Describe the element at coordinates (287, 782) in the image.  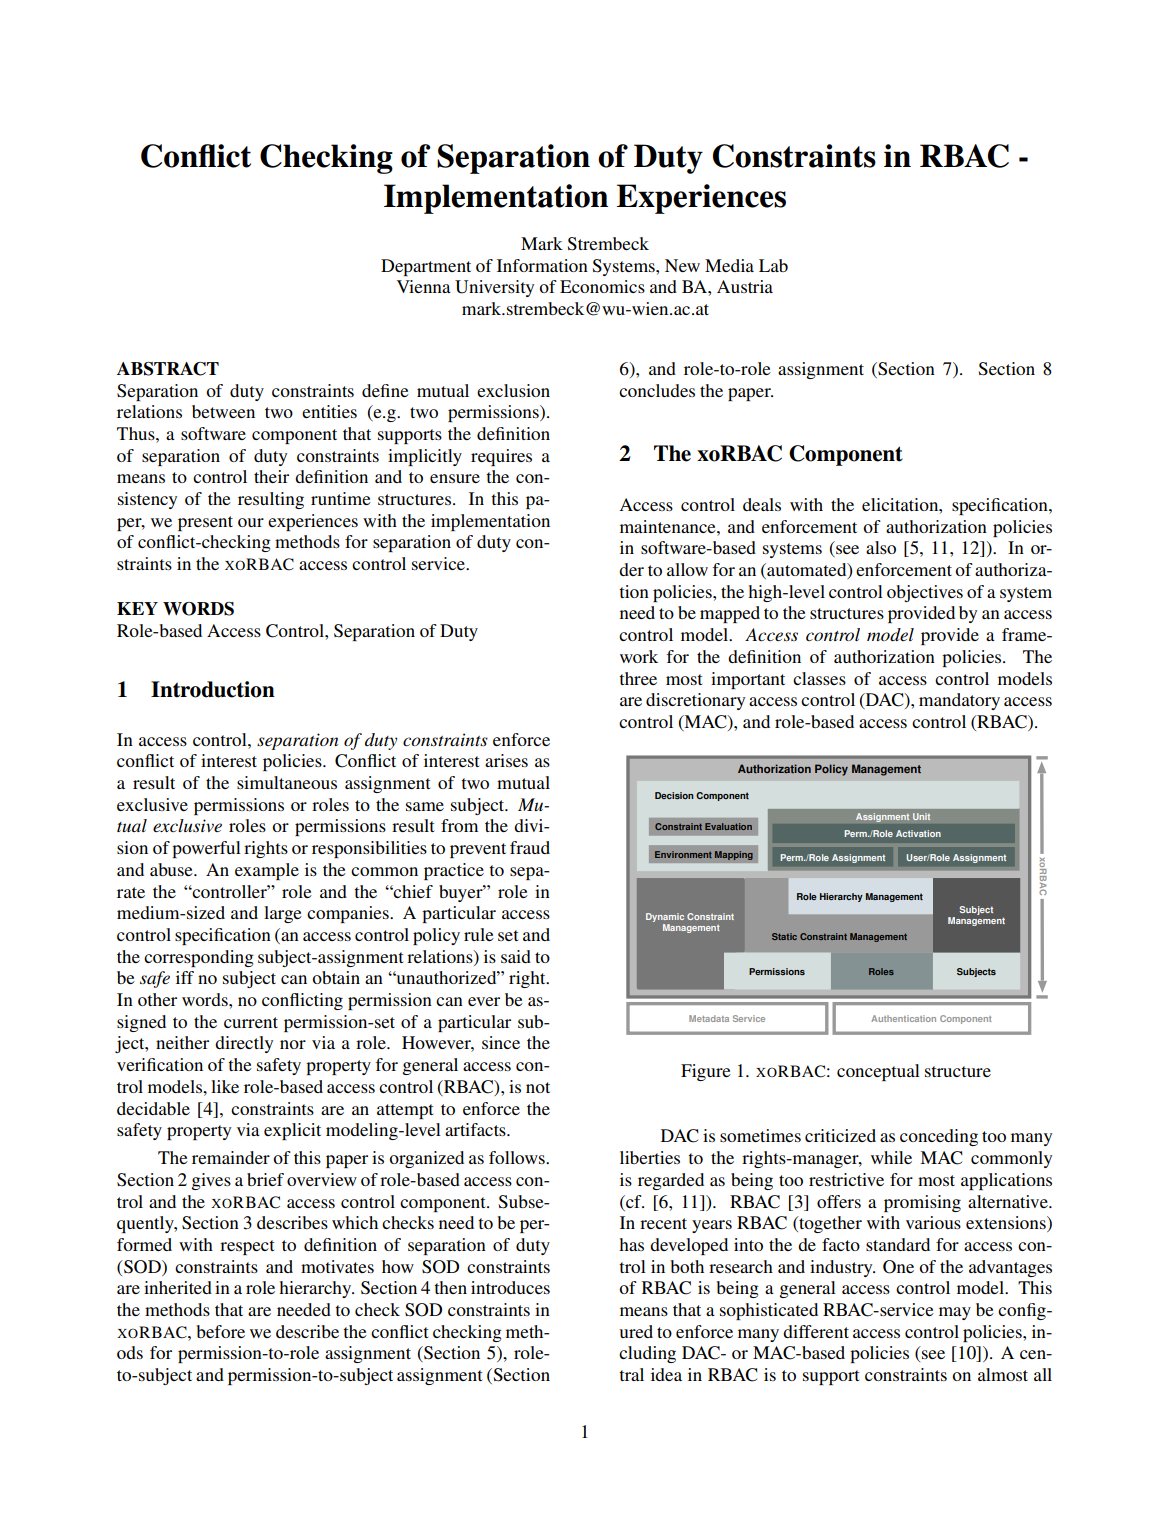
I see `simultaneous` at that location.
